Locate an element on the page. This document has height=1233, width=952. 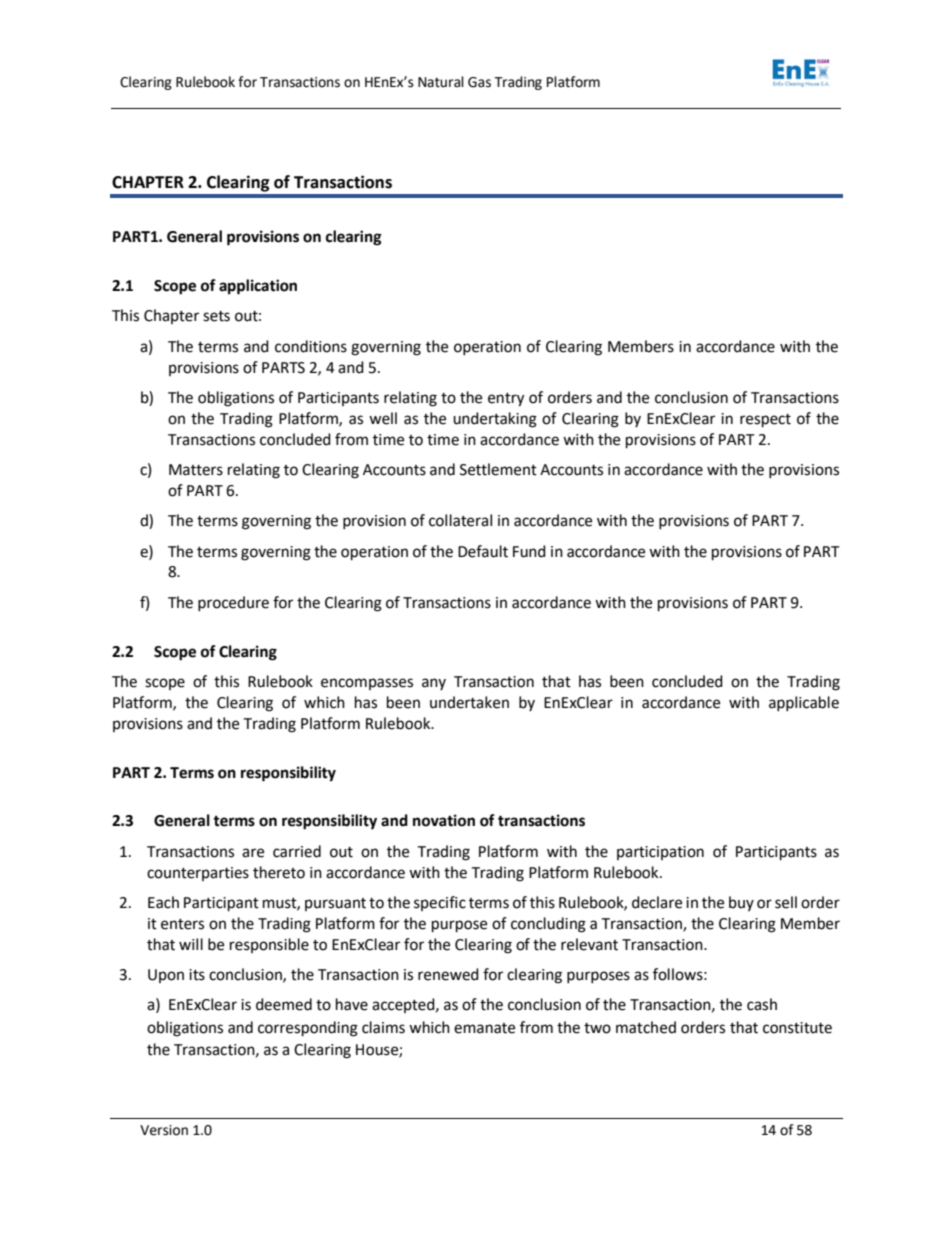
Gas is located at coordinates (479, 82).
